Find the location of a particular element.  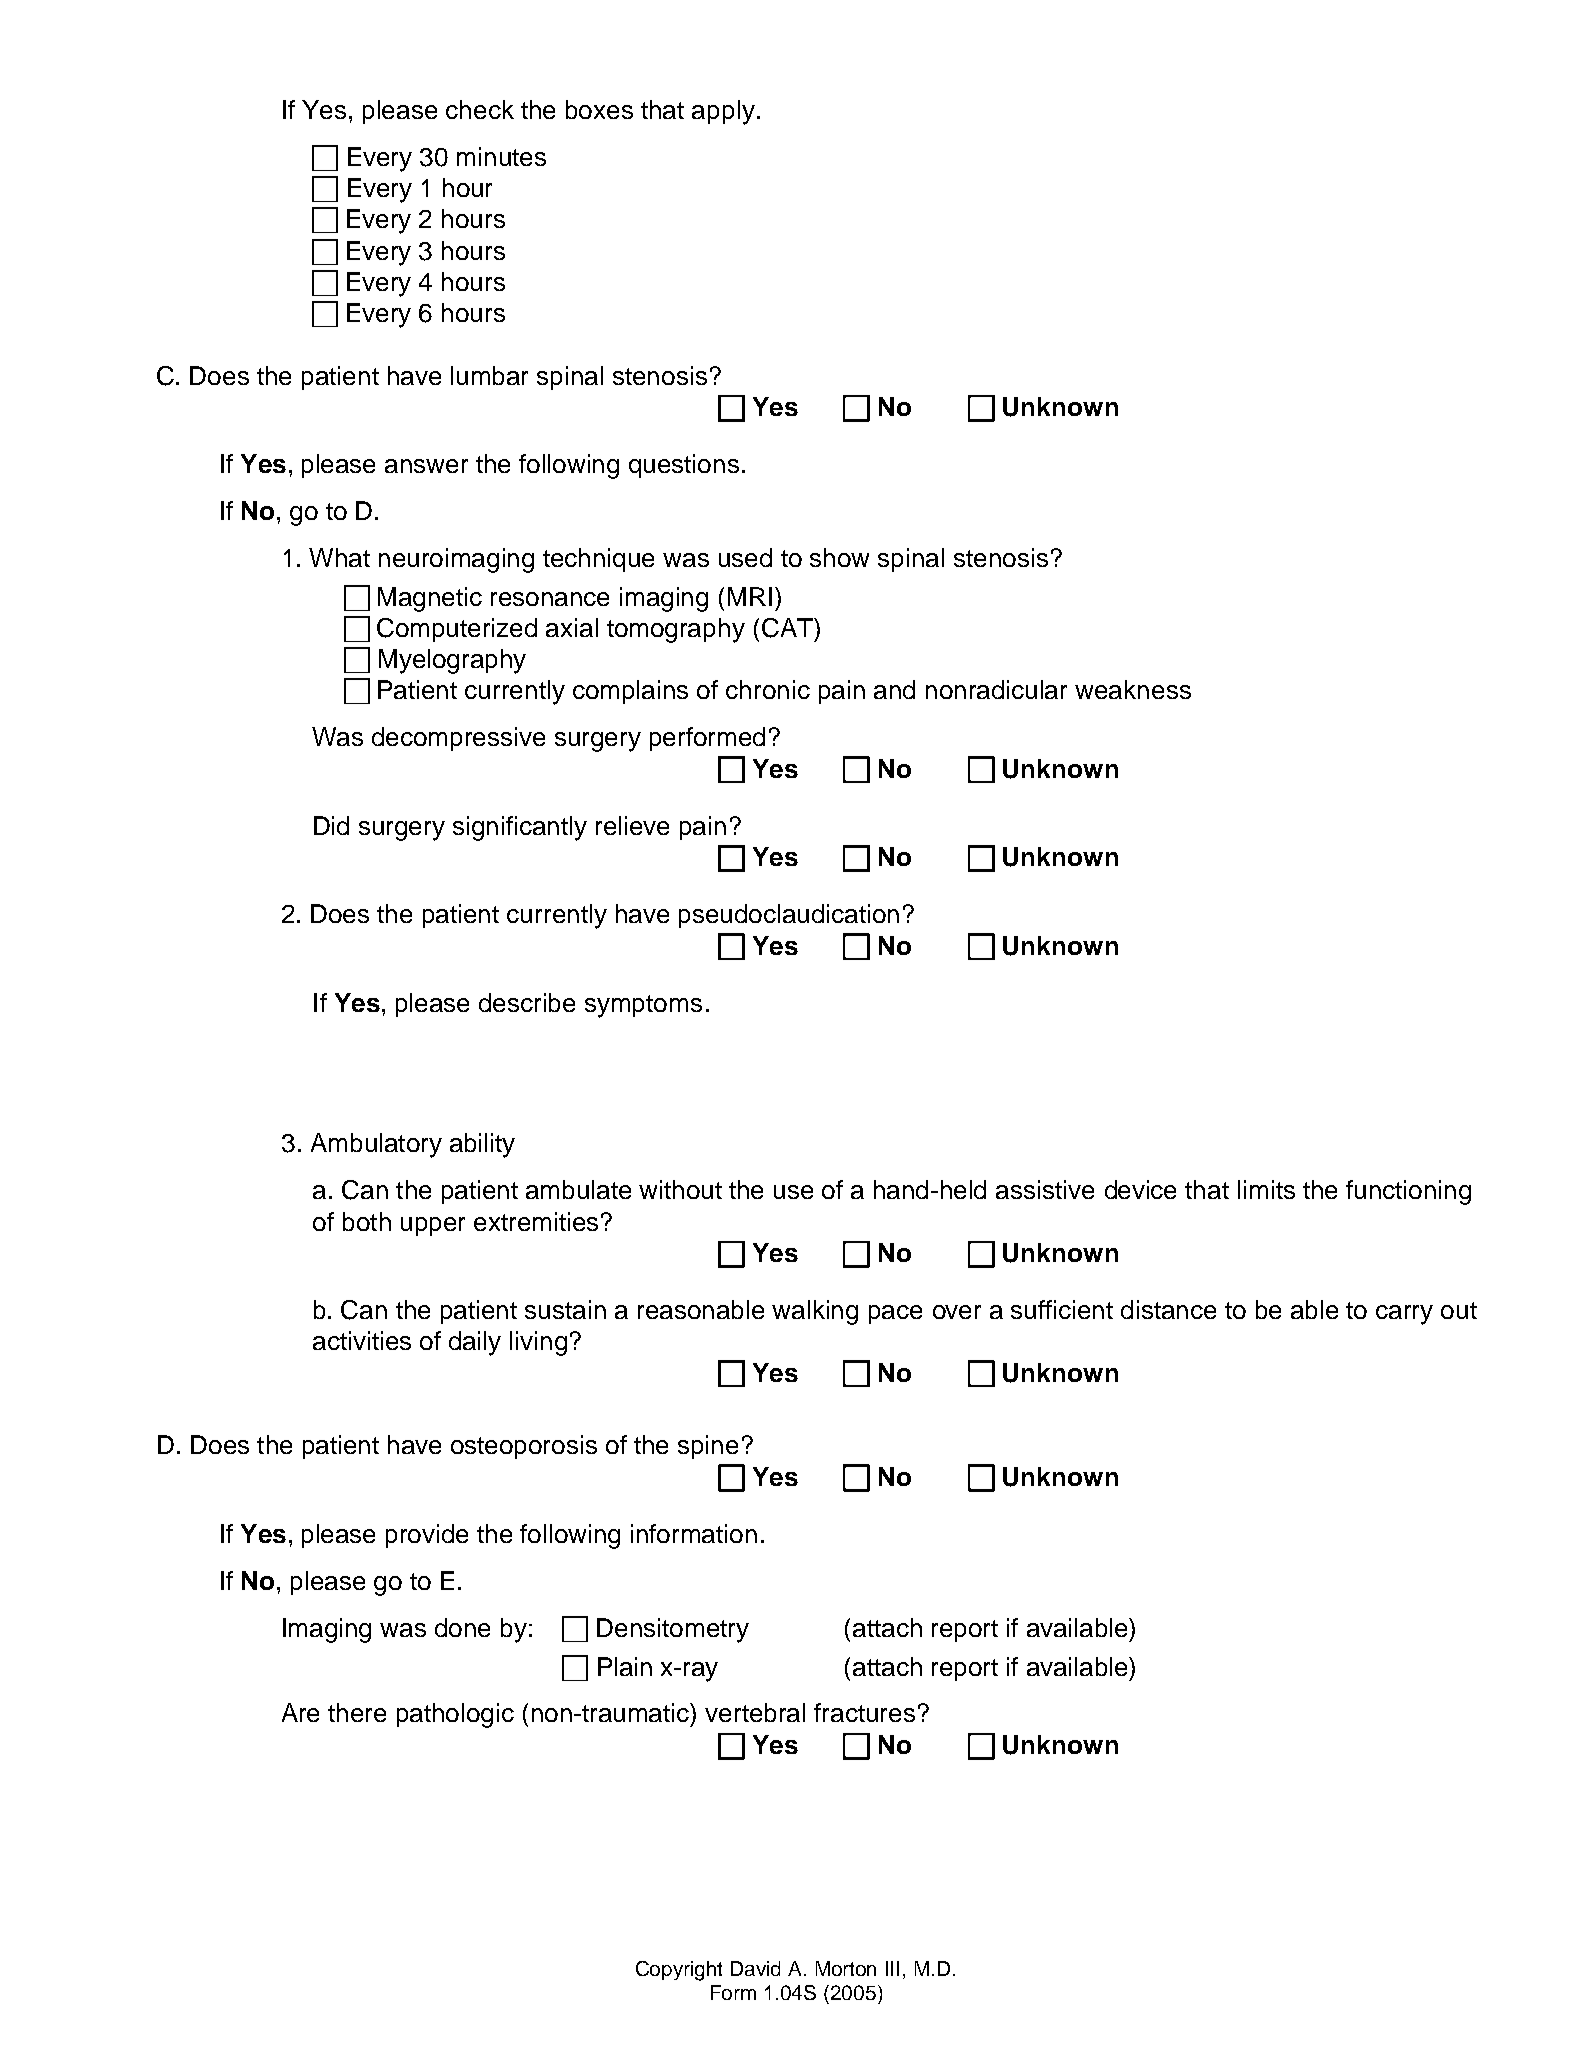

show is located at coordinates (839, 557).
